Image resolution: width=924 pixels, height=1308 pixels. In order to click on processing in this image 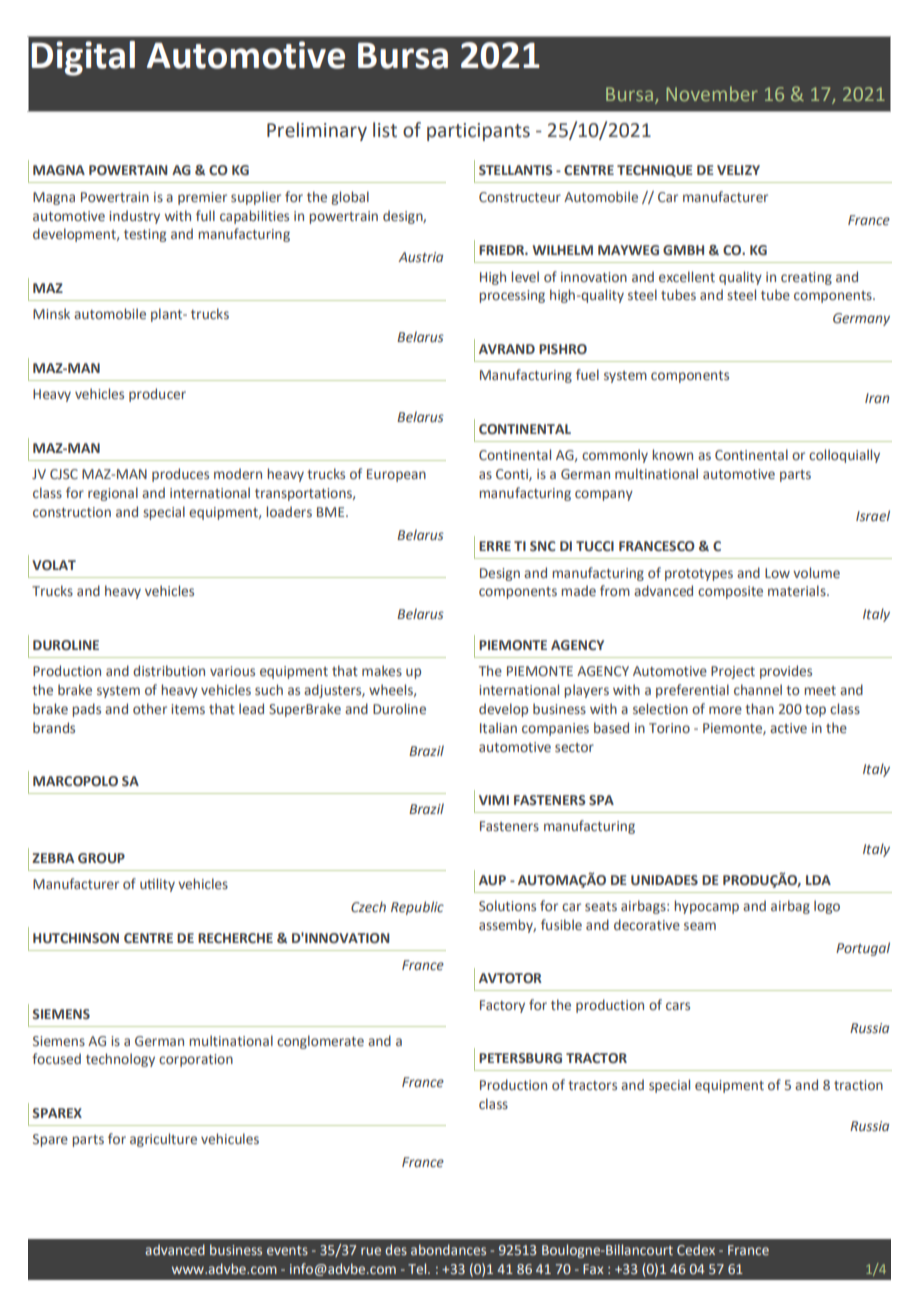, I will do `click(512, 296)`.
